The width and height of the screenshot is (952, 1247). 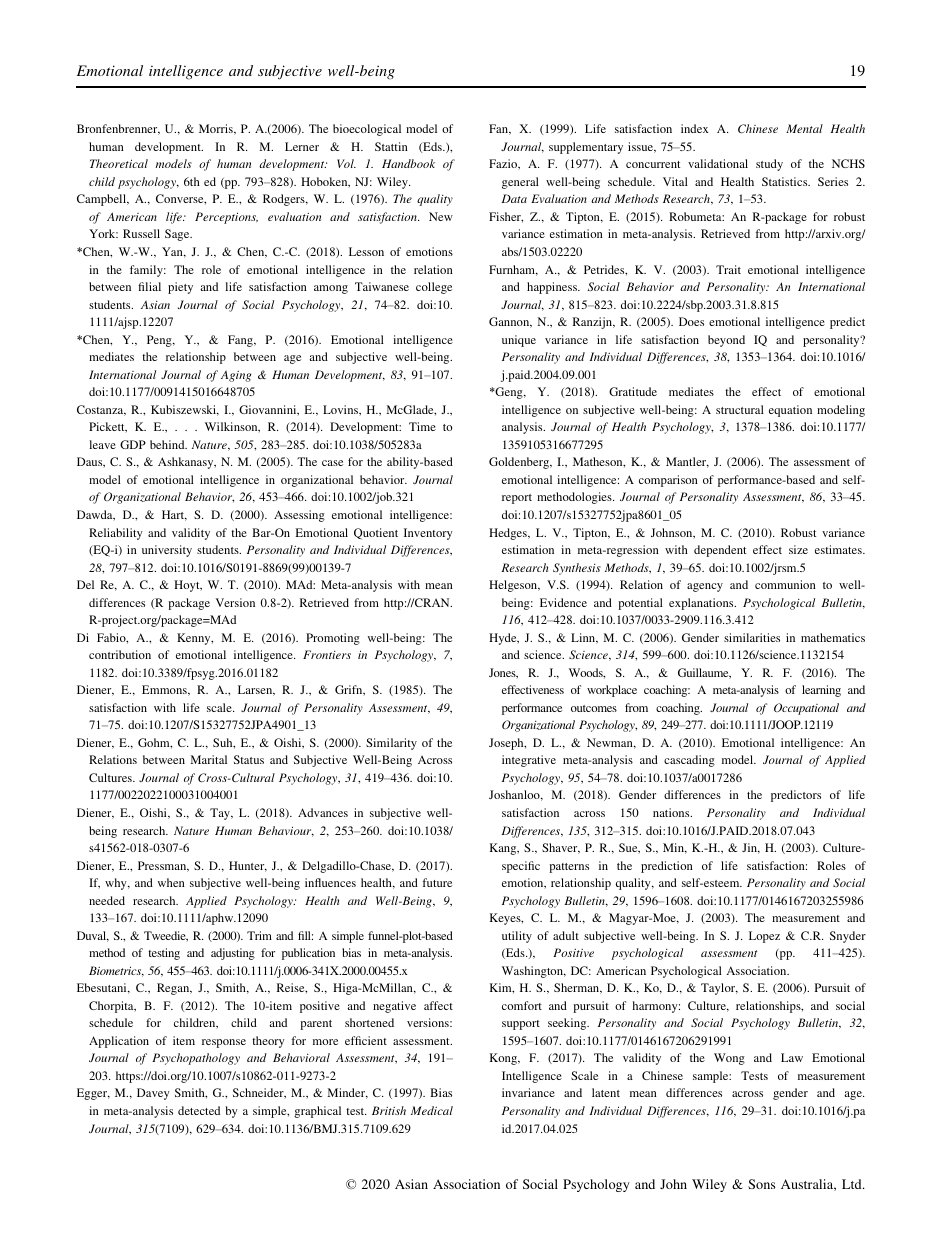 I want to click on Theoretical, so click(x=119, y=163).
